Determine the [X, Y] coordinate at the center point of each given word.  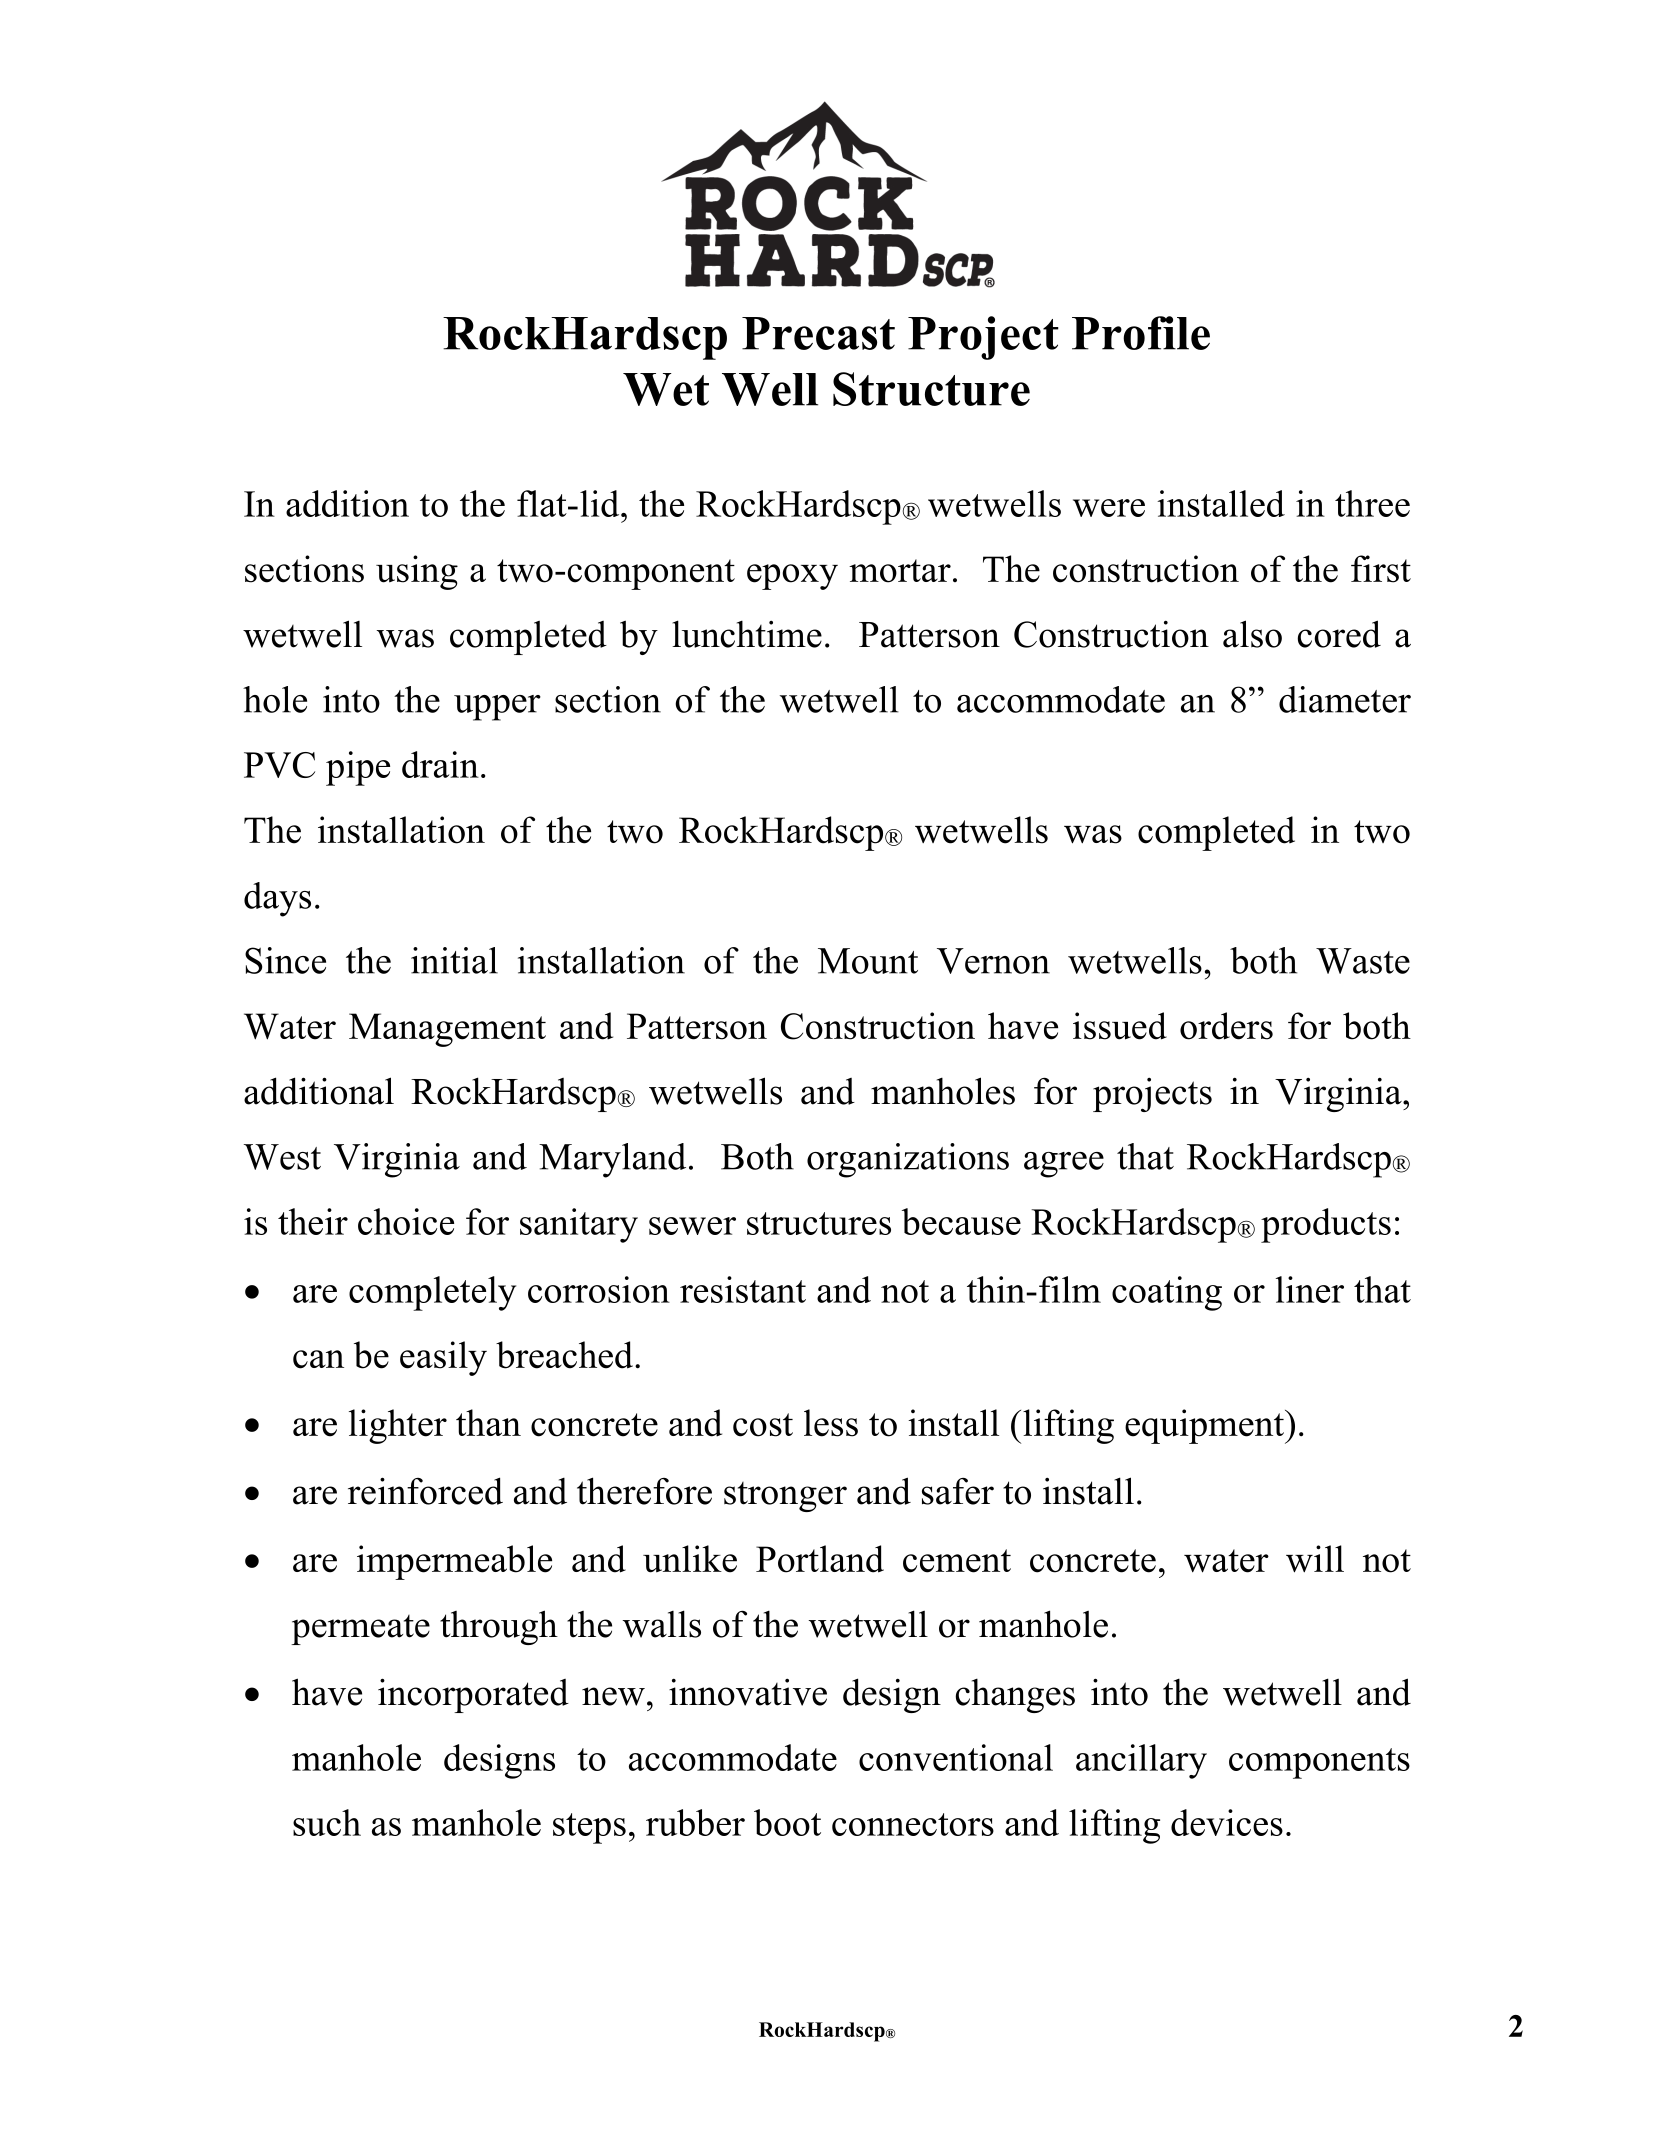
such [327, 1822]
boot [787, 1822]
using [417, 572]
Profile [1141, 333]
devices [1227, 1822]
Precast [818, 333]
